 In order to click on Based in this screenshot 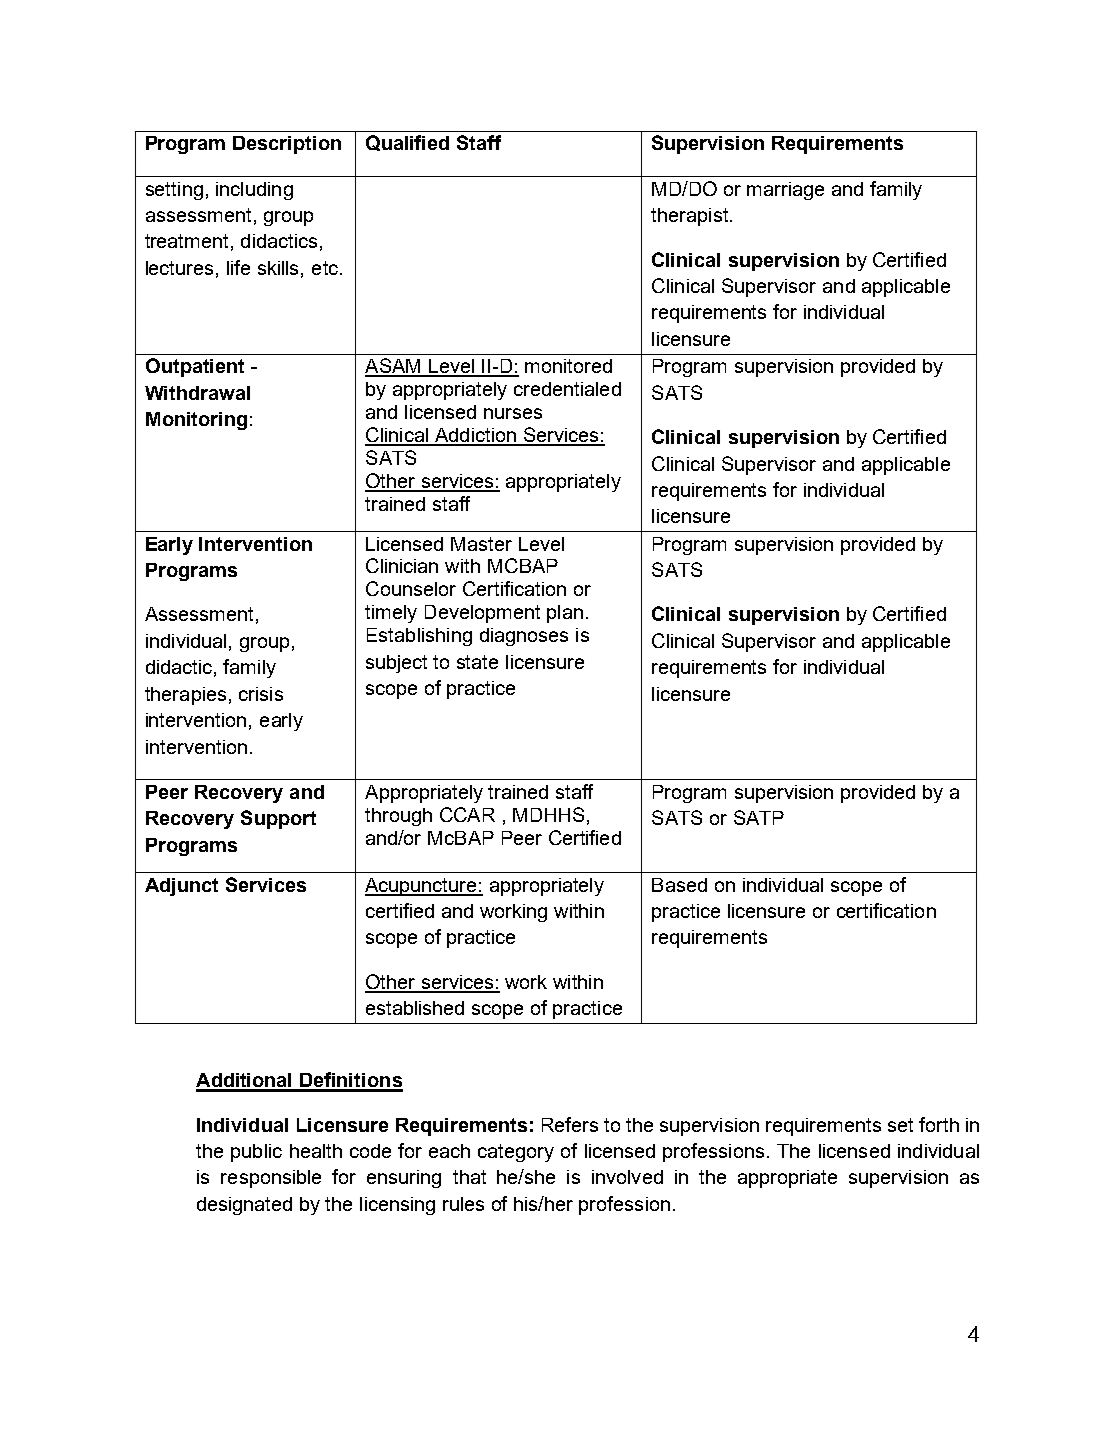, I will do `click(679, 885)`.
